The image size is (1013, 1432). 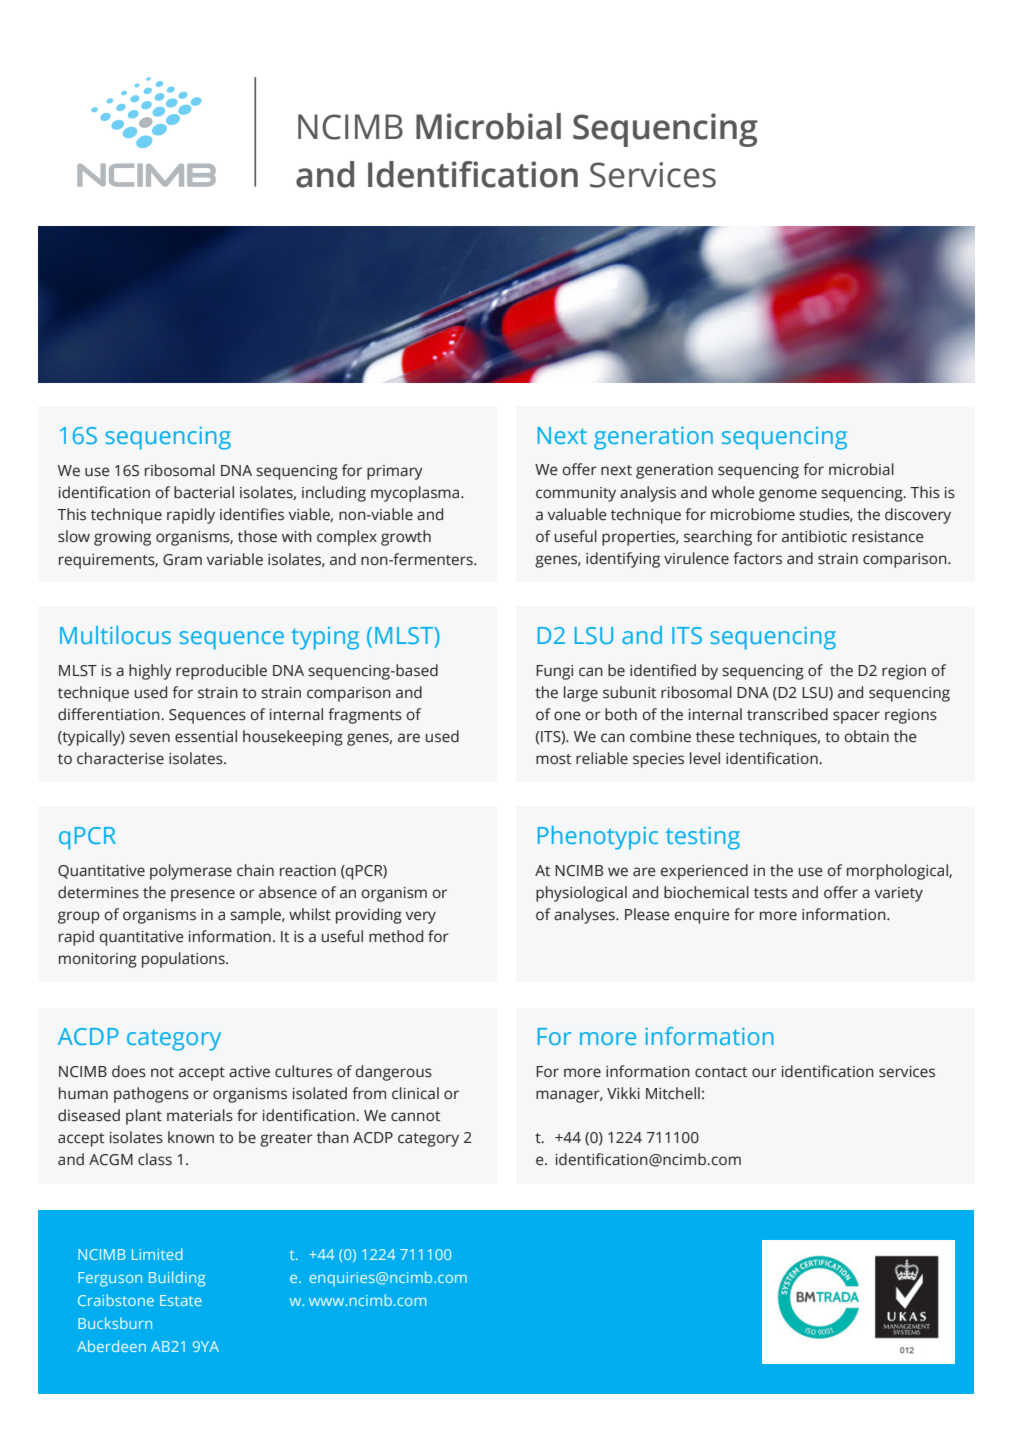 I want to click on Estate, so click(x=181, y=1300).
